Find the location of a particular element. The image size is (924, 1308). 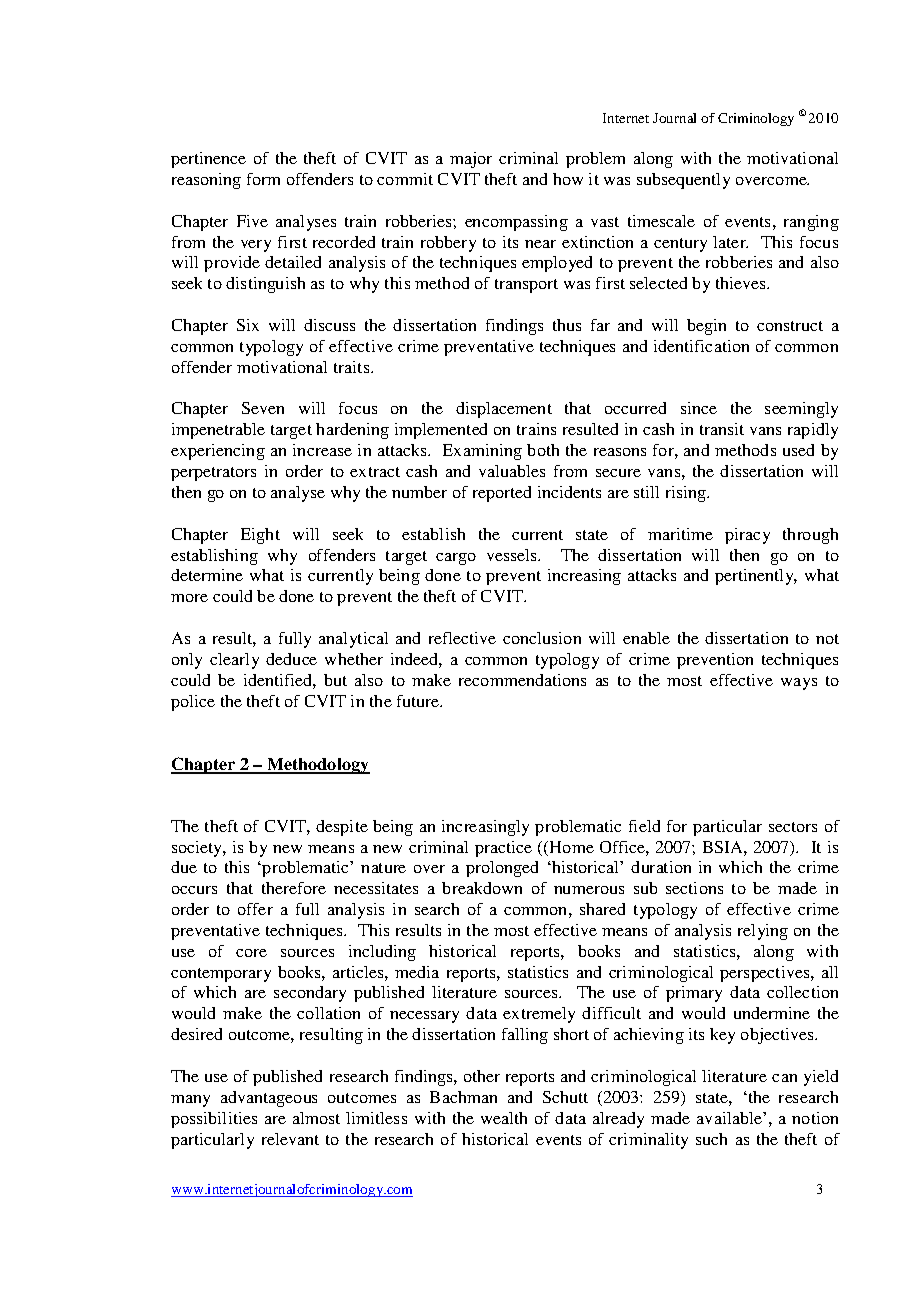

Eight is located at coordinates (260, 536).
